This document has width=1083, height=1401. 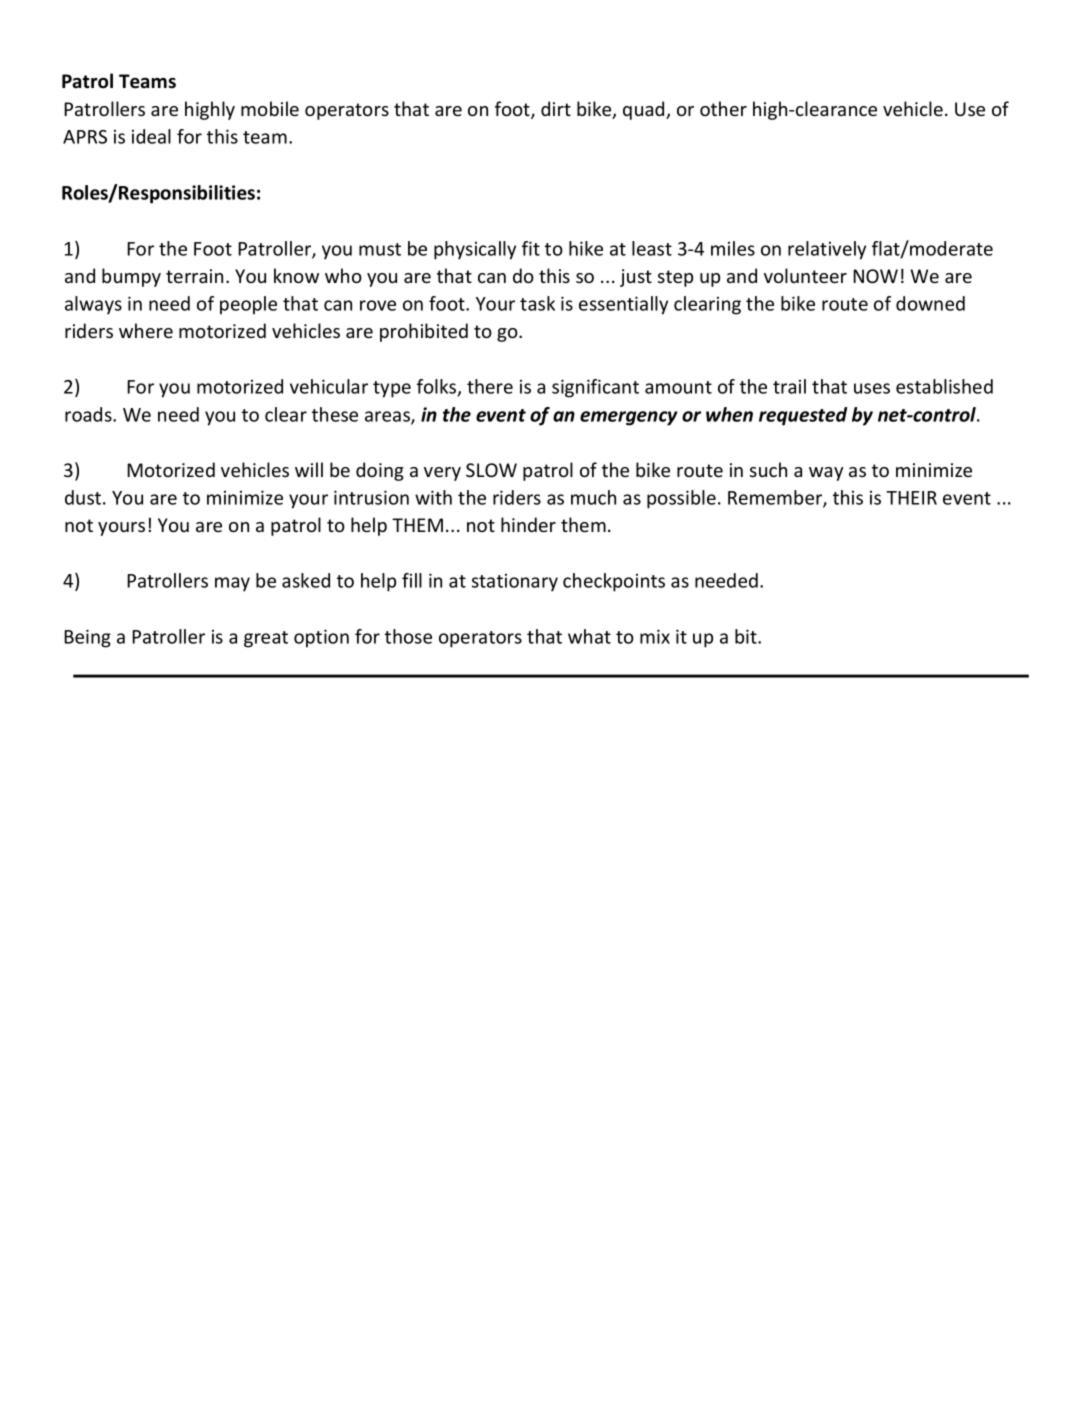 What do you see at coordinates (589, 636) in the document?
I see `what` at bounding box center [589, 636].
